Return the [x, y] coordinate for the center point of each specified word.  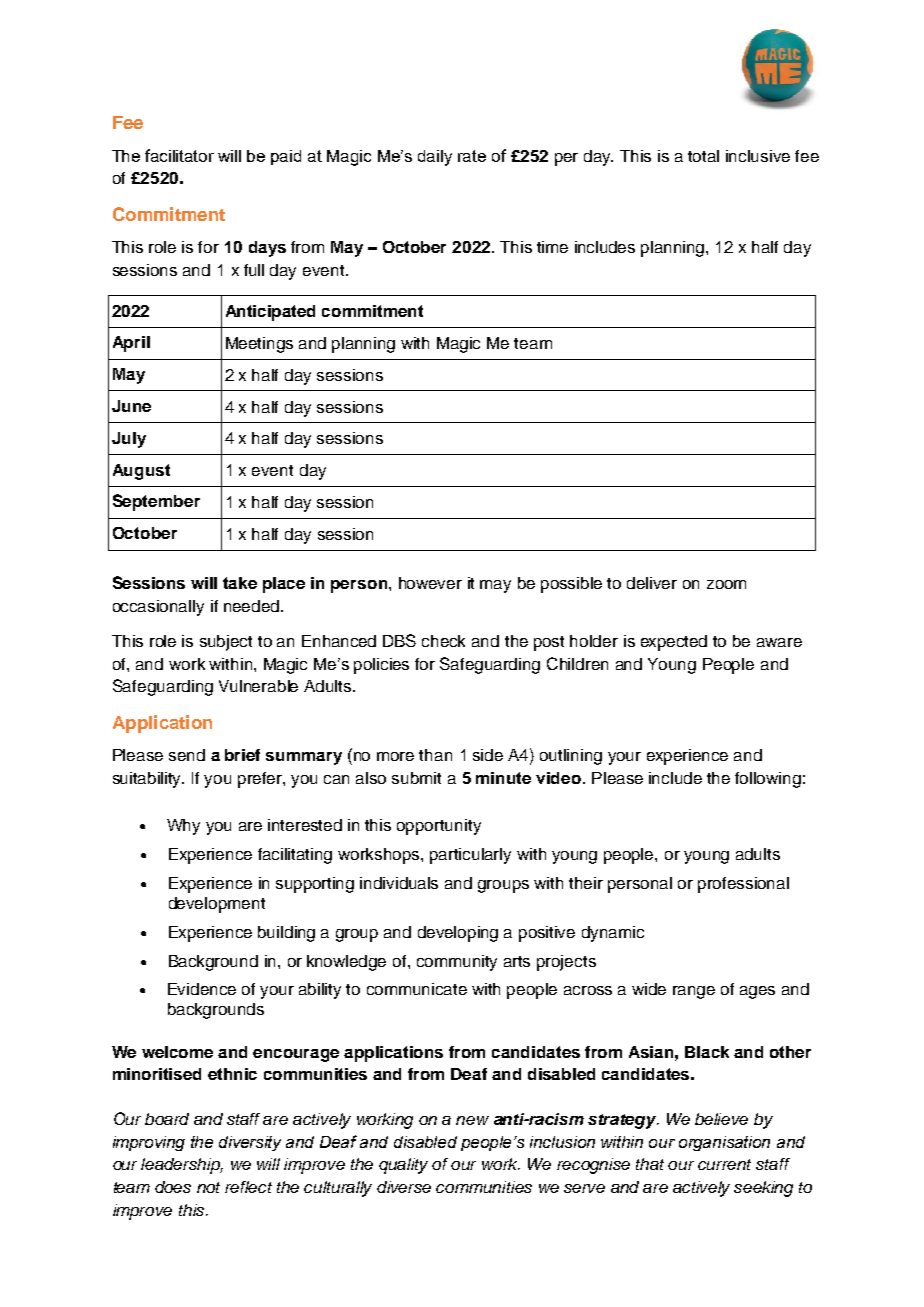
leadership [182, 1166]
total [703, 156]
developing [458, 934]
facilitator [179, 155]
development [217, 905]
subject [226, 643]
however [430, 583]
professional [743, 885]
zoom [726, 584]
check [443, 641]
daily [435, 158]
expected [674, 643]
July [129, 440]
